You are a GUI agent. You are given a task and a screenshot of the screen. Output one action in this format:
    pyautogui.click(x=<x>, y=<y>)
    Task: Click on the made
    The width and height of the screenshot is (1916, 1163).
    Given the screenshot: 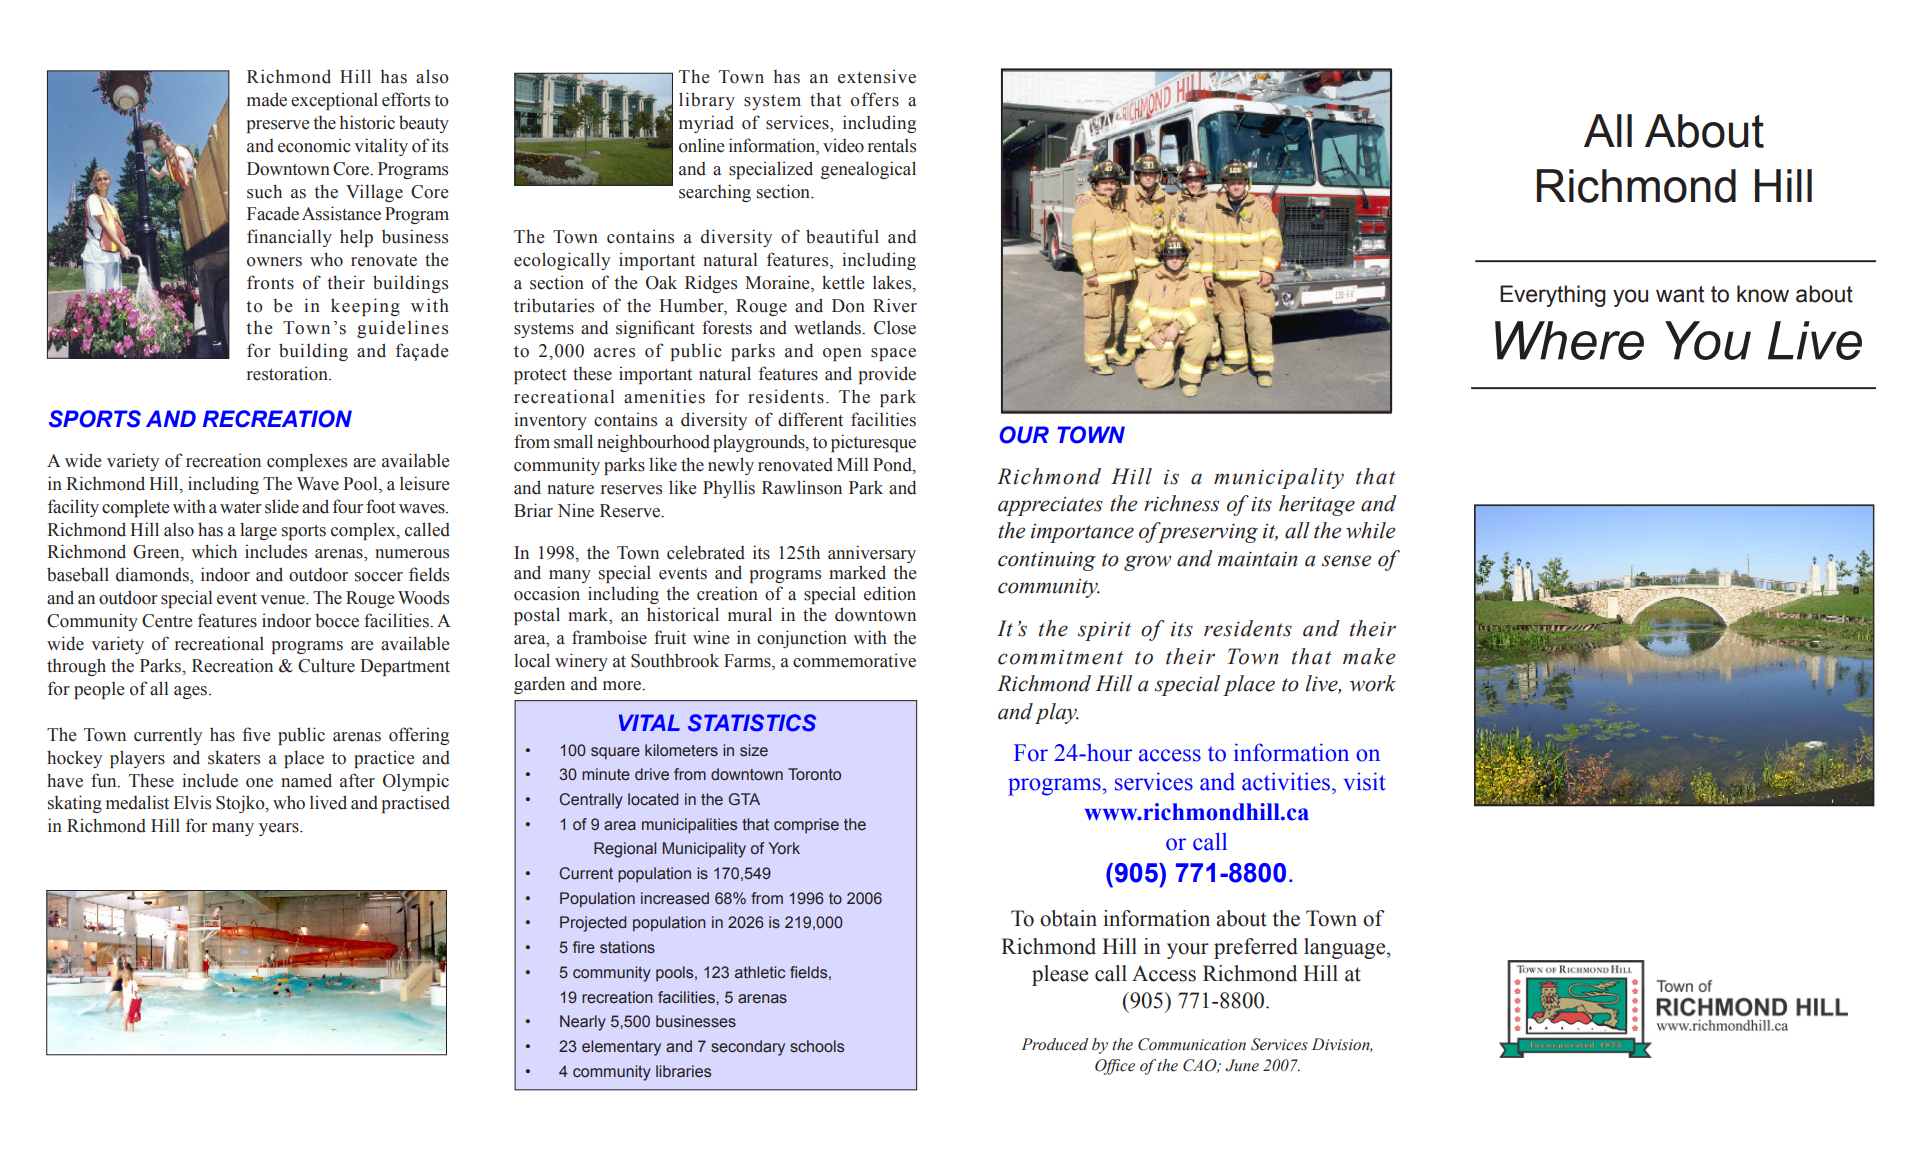 What is the action you would take?
    pyautogui.click(x=267, y=99)
